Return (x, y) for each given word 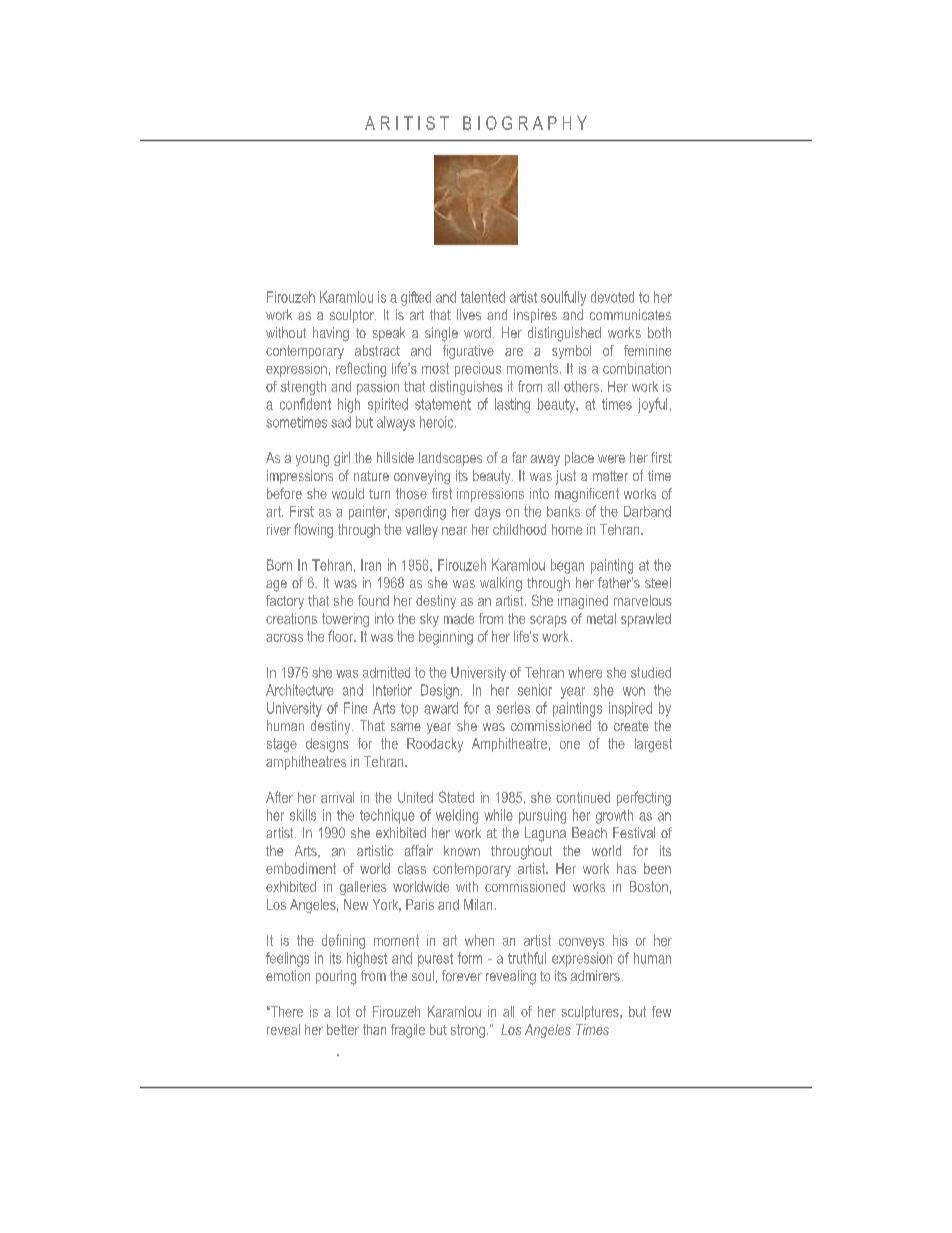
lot (343, 1011)
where (585, 672)
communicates (630, 314)
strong (468, 1031)
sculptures (591, 1013)
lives (469, 314)
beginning (446, 638)
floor (342, 636)
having (331, 334)
